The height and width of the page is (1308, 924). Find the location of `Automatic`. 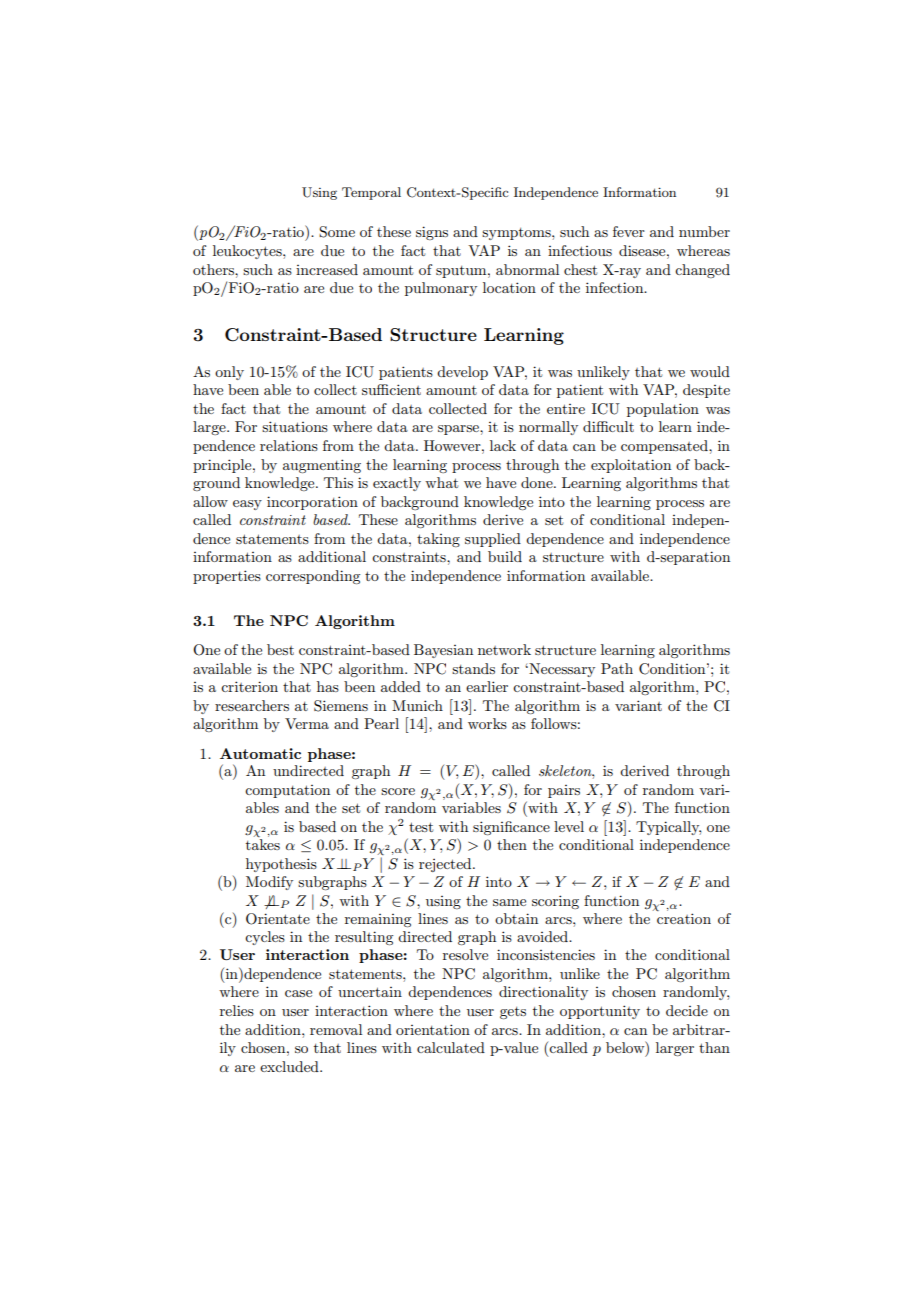

Automatic is located at coordinates (260, 753).
